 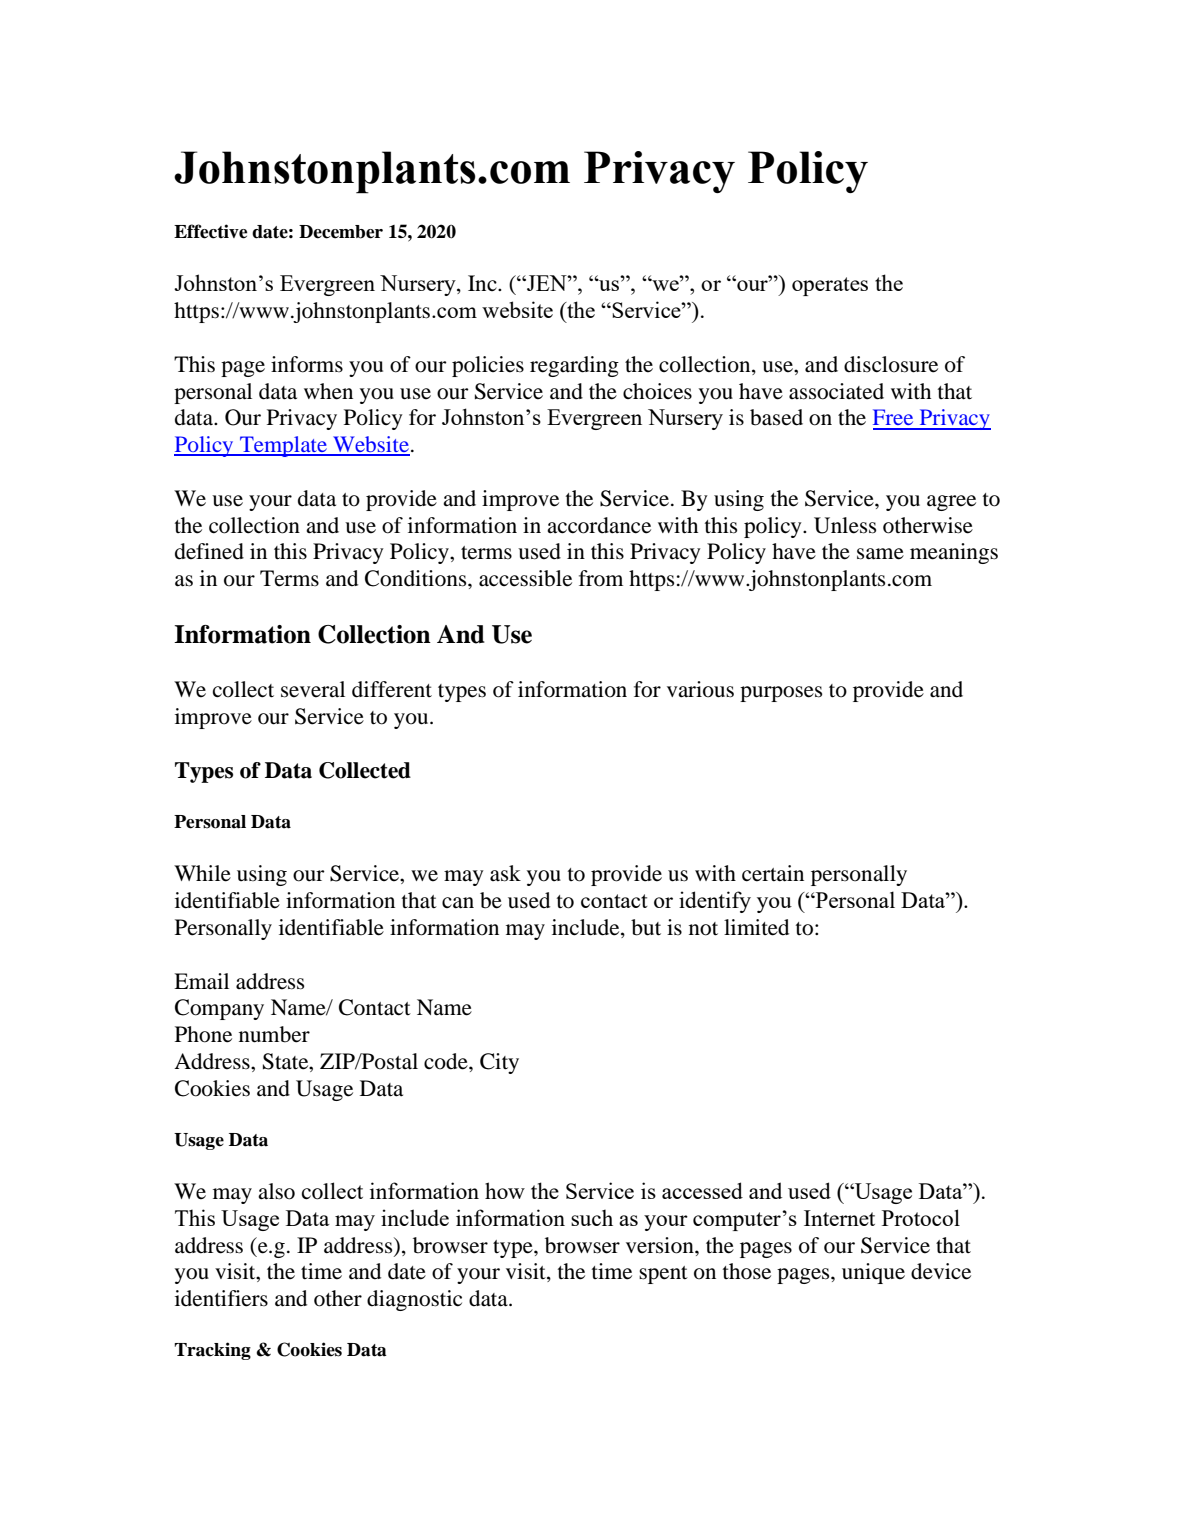 What do you see at coordinates (574, 366) in the screenshot?
I see `regarding` at bounding box center [574, 366].
